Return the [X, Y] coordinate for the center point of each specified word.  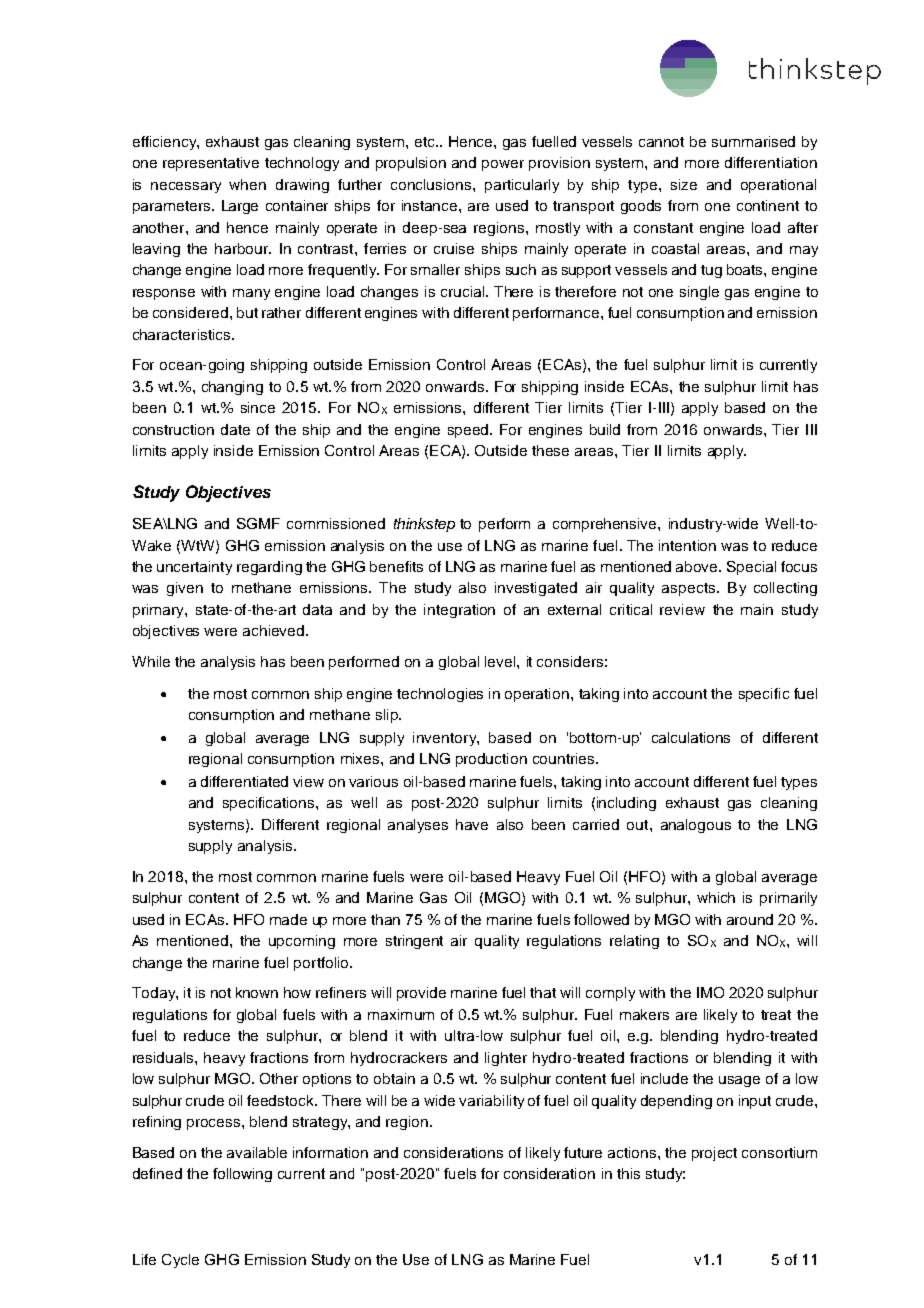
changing [232, 388]
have [472, 824]
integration [459, 611]
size [684, 184]
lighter [506, 1059]
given [185, 589]
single [699, 293]
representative [211, 164]
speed [469, 431]
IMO [710, 992]
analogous [696, 826]
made [288, 919]
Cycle [180, 1261]
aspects [690, 589]
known [257, 992]
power [503, 165]
